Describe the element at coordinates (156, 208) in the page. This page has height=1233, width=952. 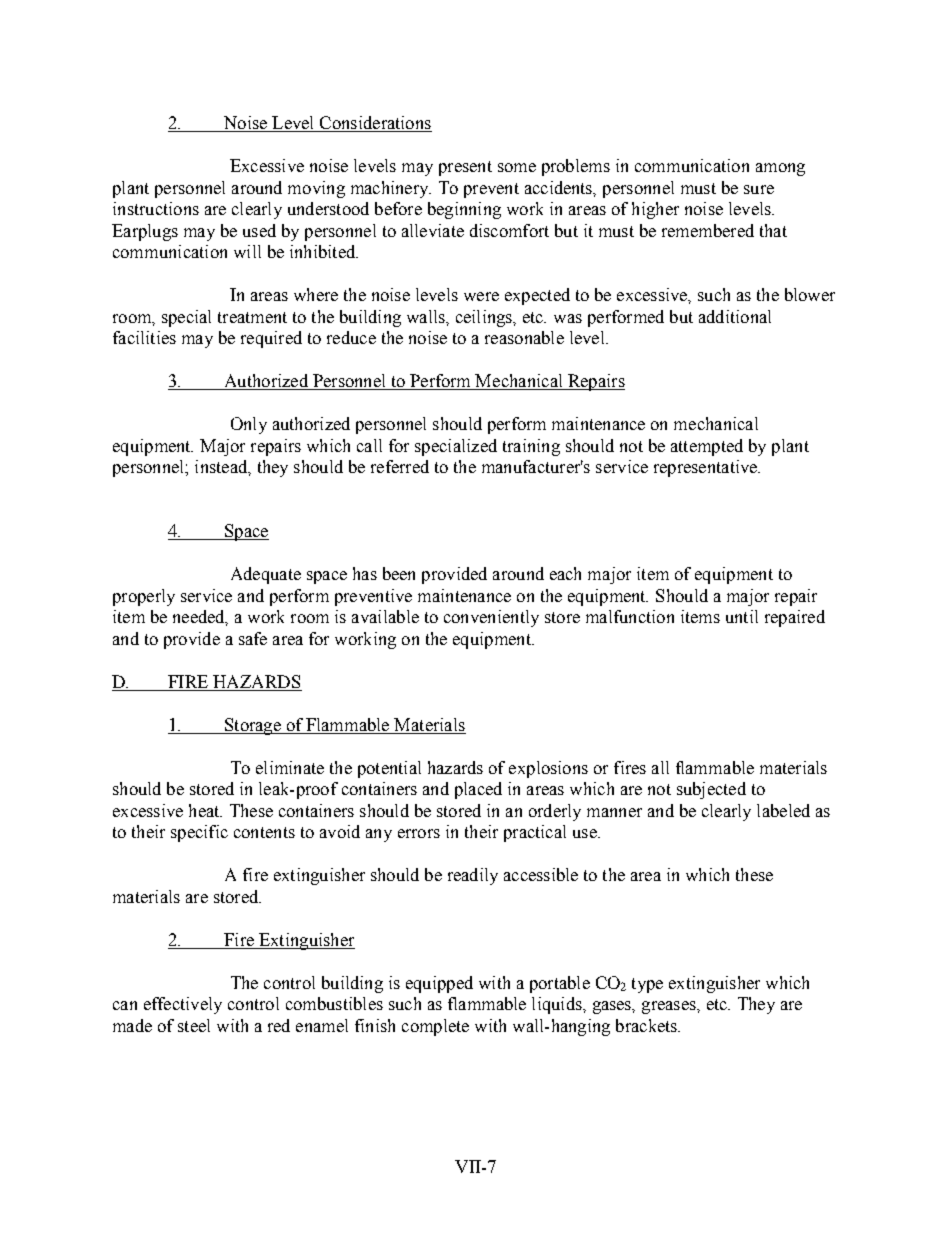
I see `instructions` at that location.
